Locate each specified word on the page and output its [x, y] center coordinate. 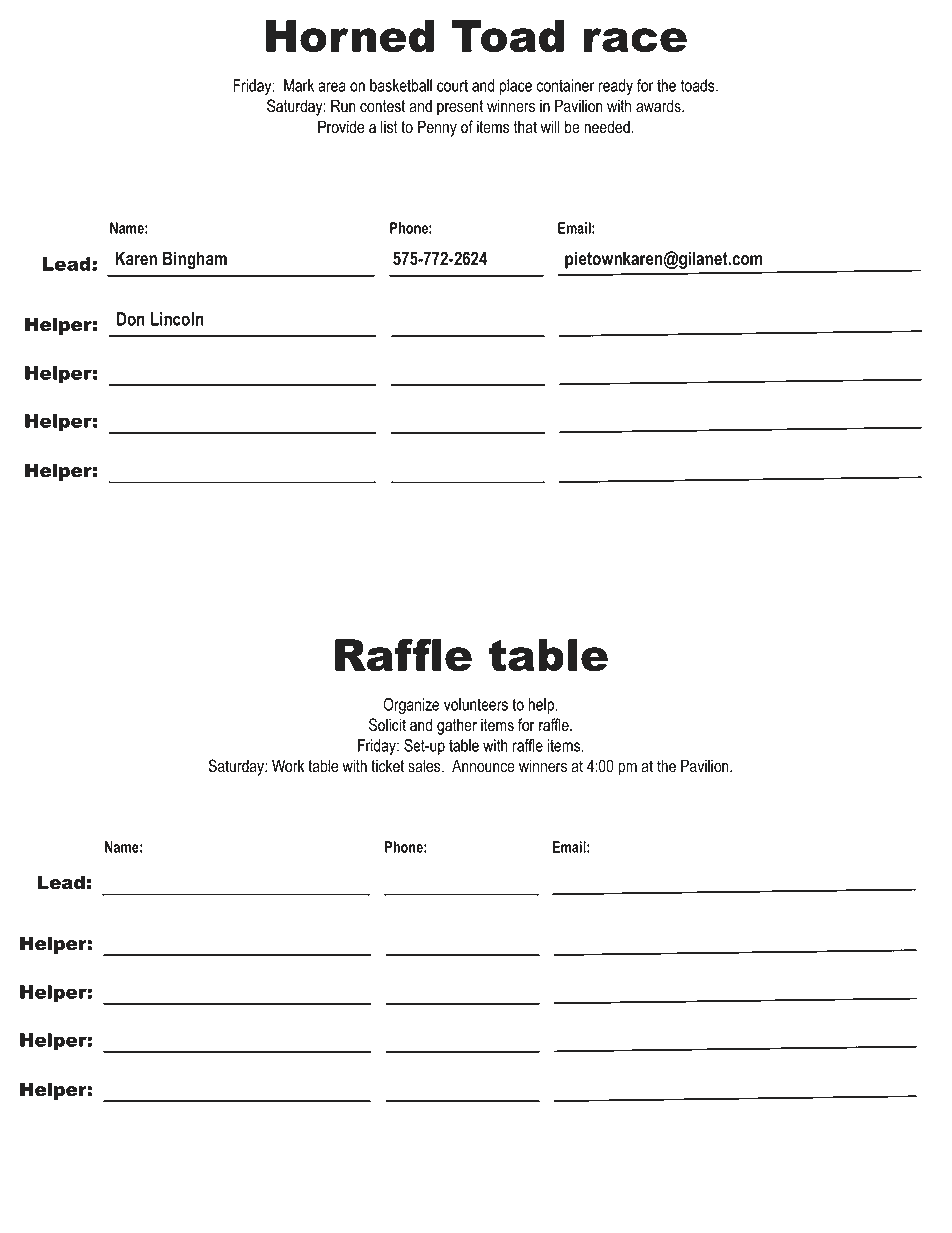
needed [608, 127]
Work [288, 766]
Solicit [387, 725]
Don [131, 319]
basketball [401, 85]
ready [616, 87]
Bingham [195, 260]
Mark [299, 85]
